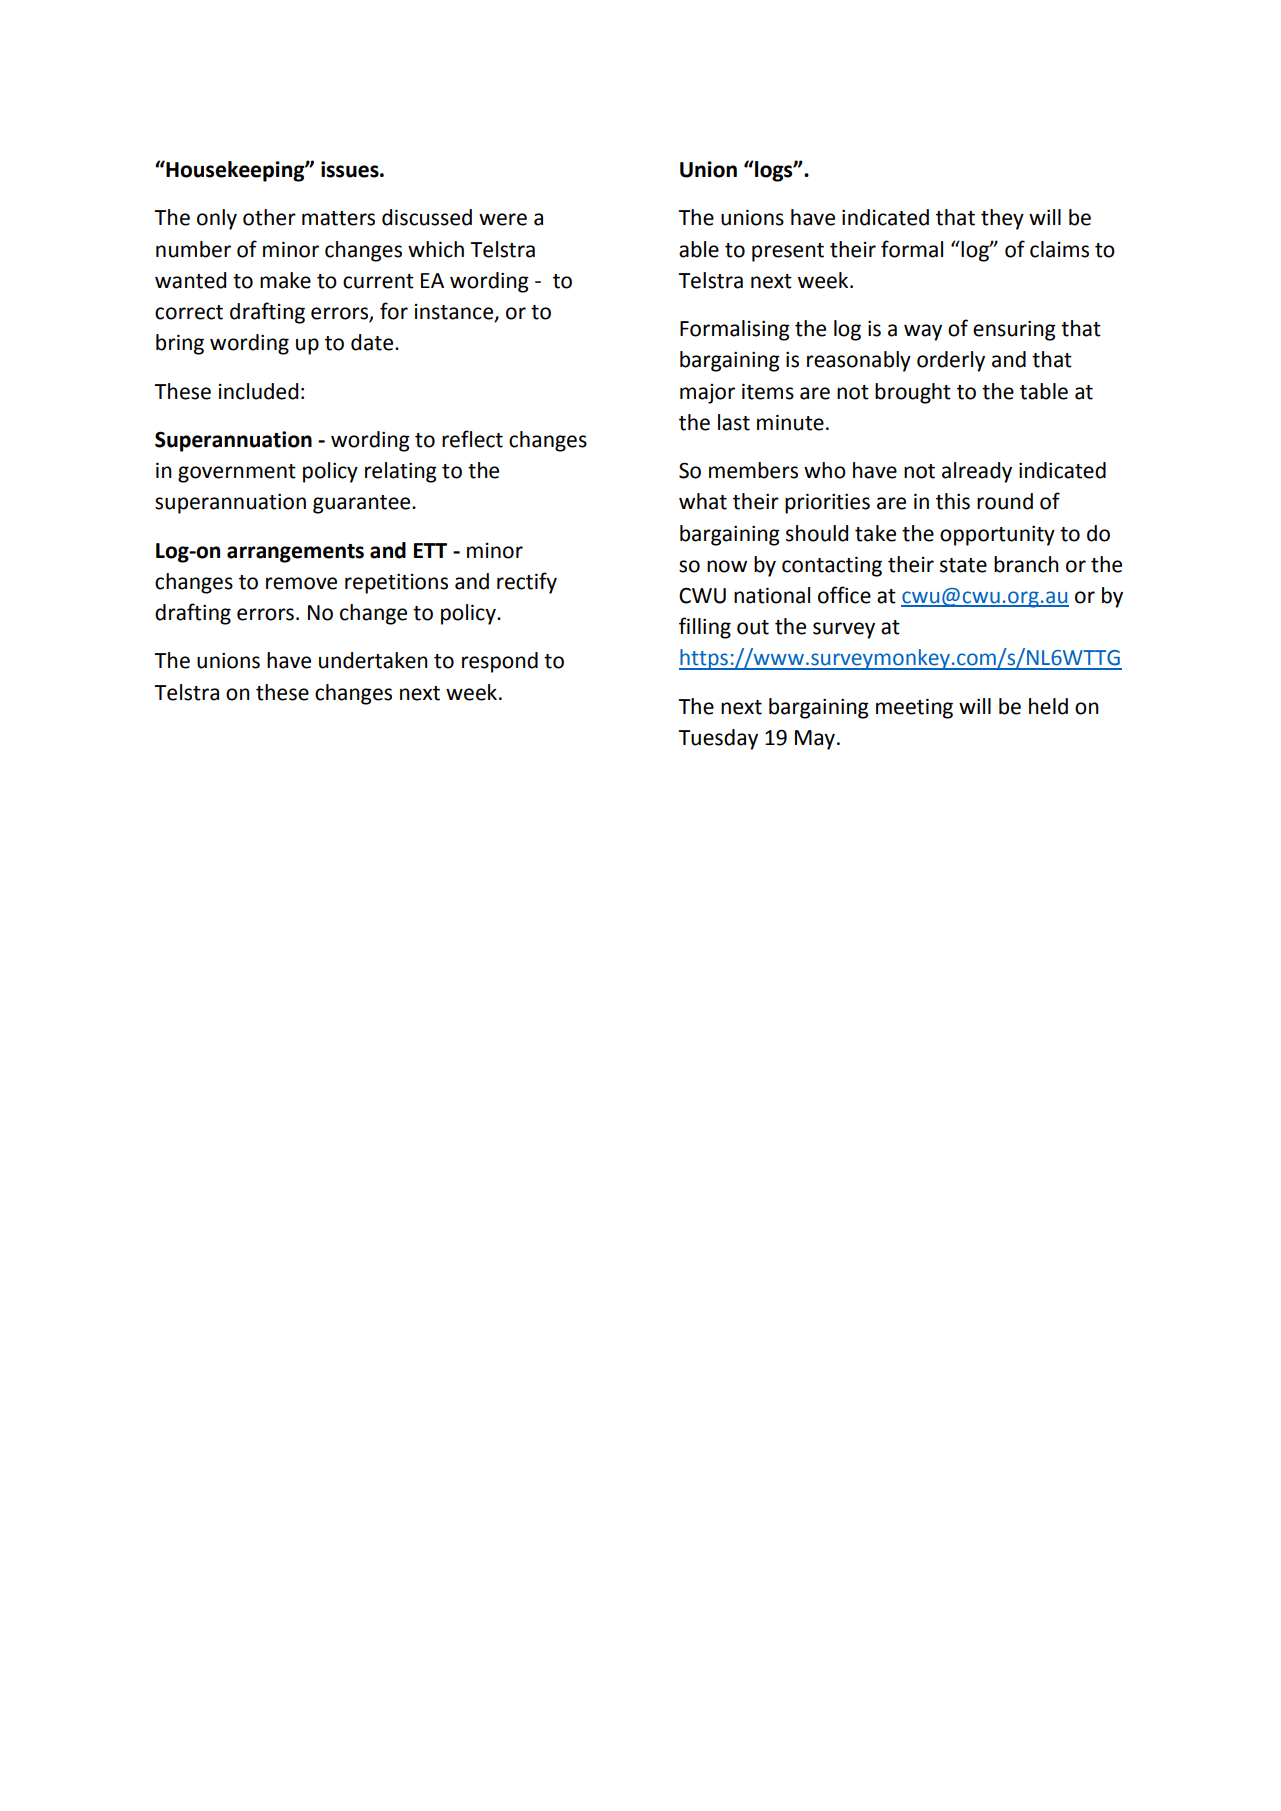 The width and height of the image is (1281, 1811). Describe the element at coordinates (914, 708) in the image. I see `meeting` at that location.
